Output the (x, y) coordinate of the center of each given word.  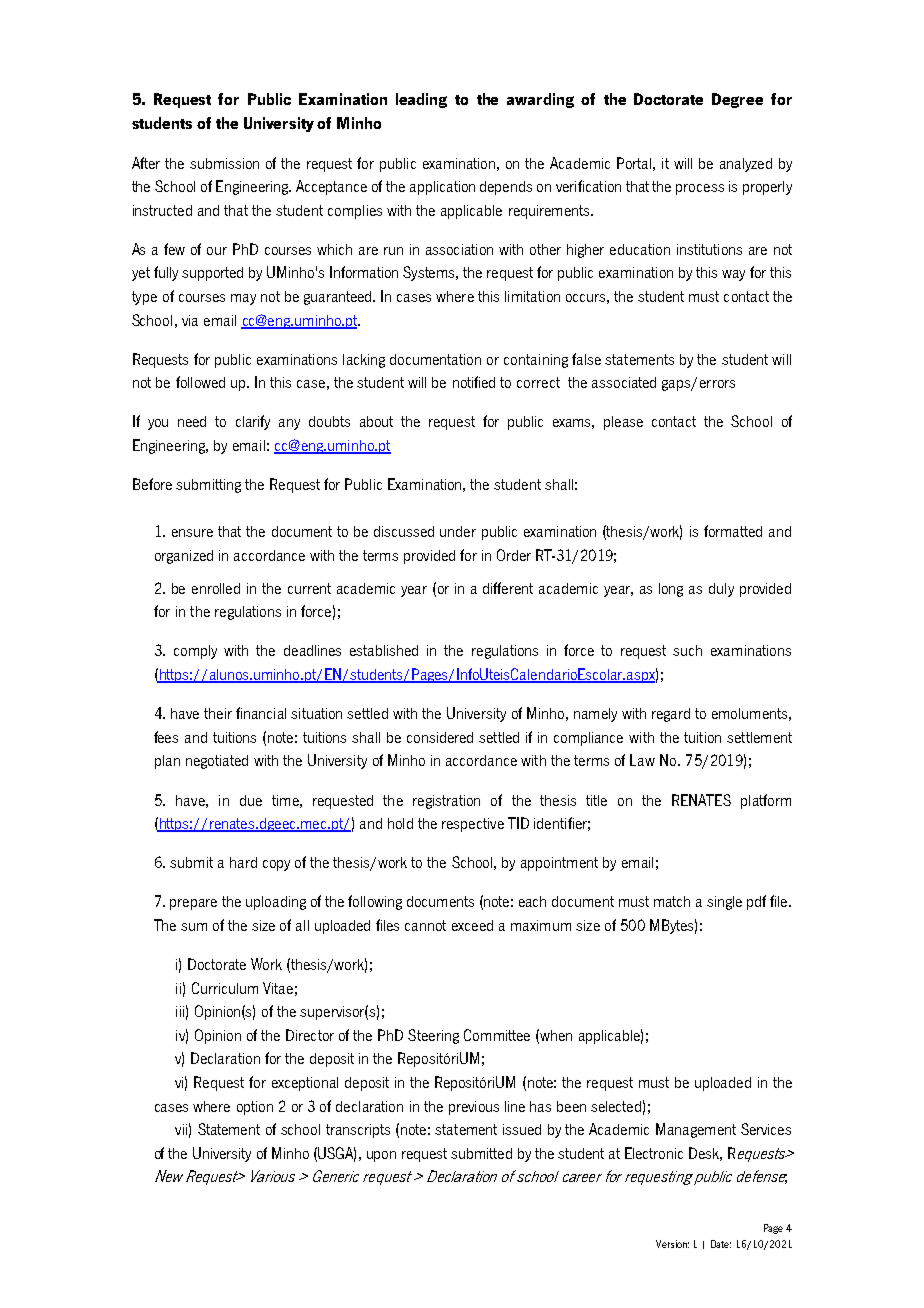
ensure (192, 533)
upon (381, 1156)
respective (473, 825)
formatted (733, 531)
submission (224, 163)
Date (721, 1244)
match (672, 901)
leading (421, 100)
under (458, 531)
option (255, 1108)
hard (243, 862)
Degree (737, 100)
